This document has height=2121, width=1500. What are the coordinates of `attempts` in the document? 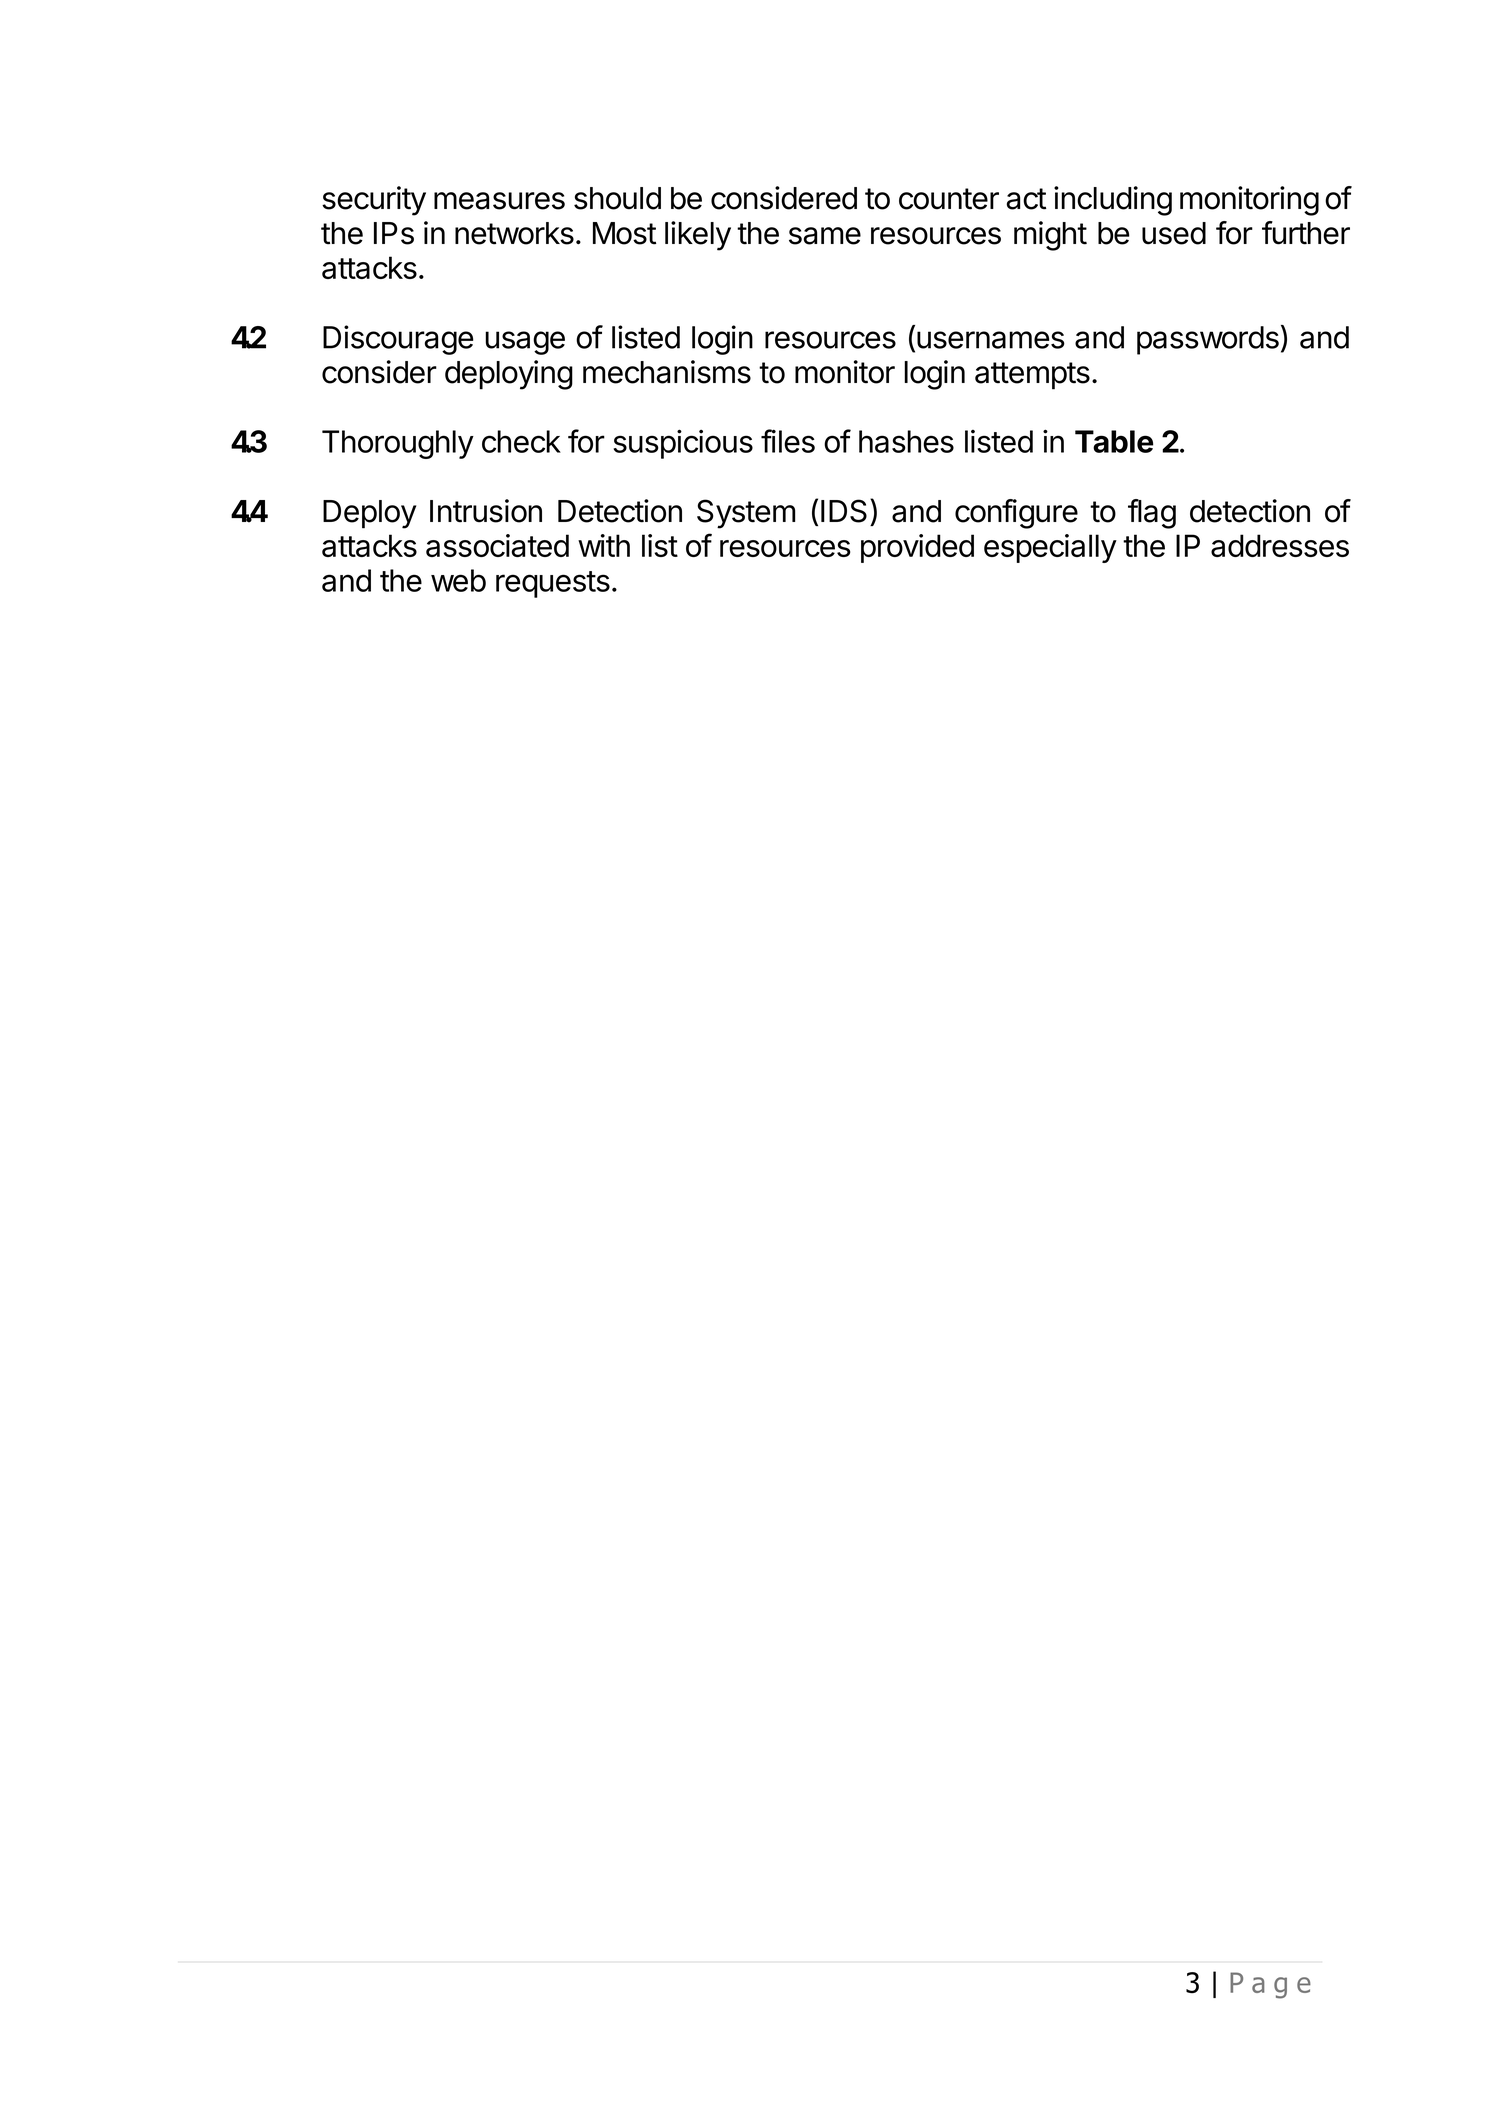 It's located at (1032, 376).
